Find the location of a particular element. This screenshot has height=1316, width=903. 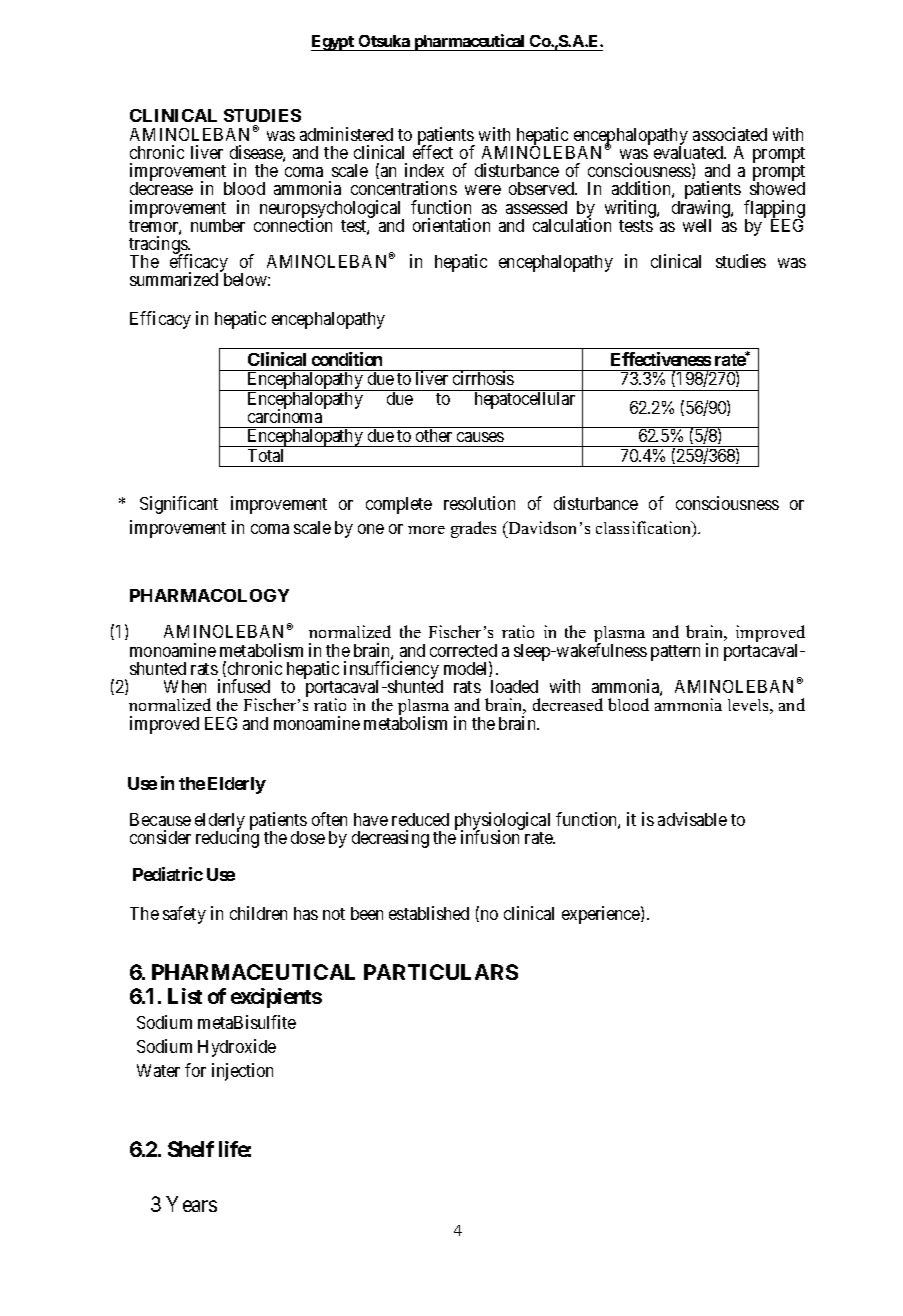

PHARMACOLOGY is located at coordinates (209, 595).
